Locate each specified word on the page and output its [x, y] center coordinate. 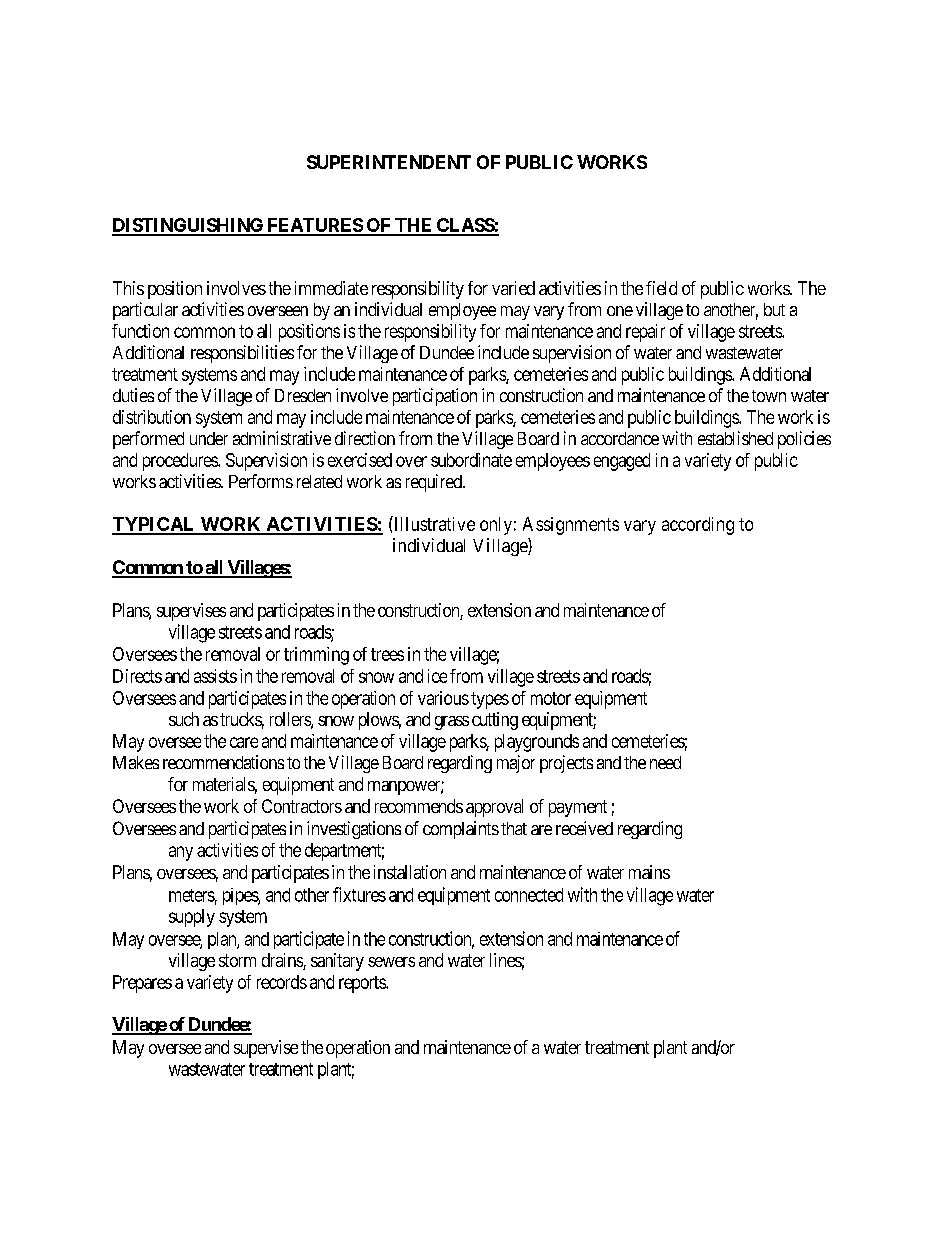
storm [237, 960]
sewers [391, 962]
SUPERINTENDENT [389, 162]
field [661, 288]
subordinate [471, 460]
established [735, 438]
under [209, 438]
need [665, 762]
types [490, 700]
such [184, 719]
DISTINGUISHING [189, 226]
